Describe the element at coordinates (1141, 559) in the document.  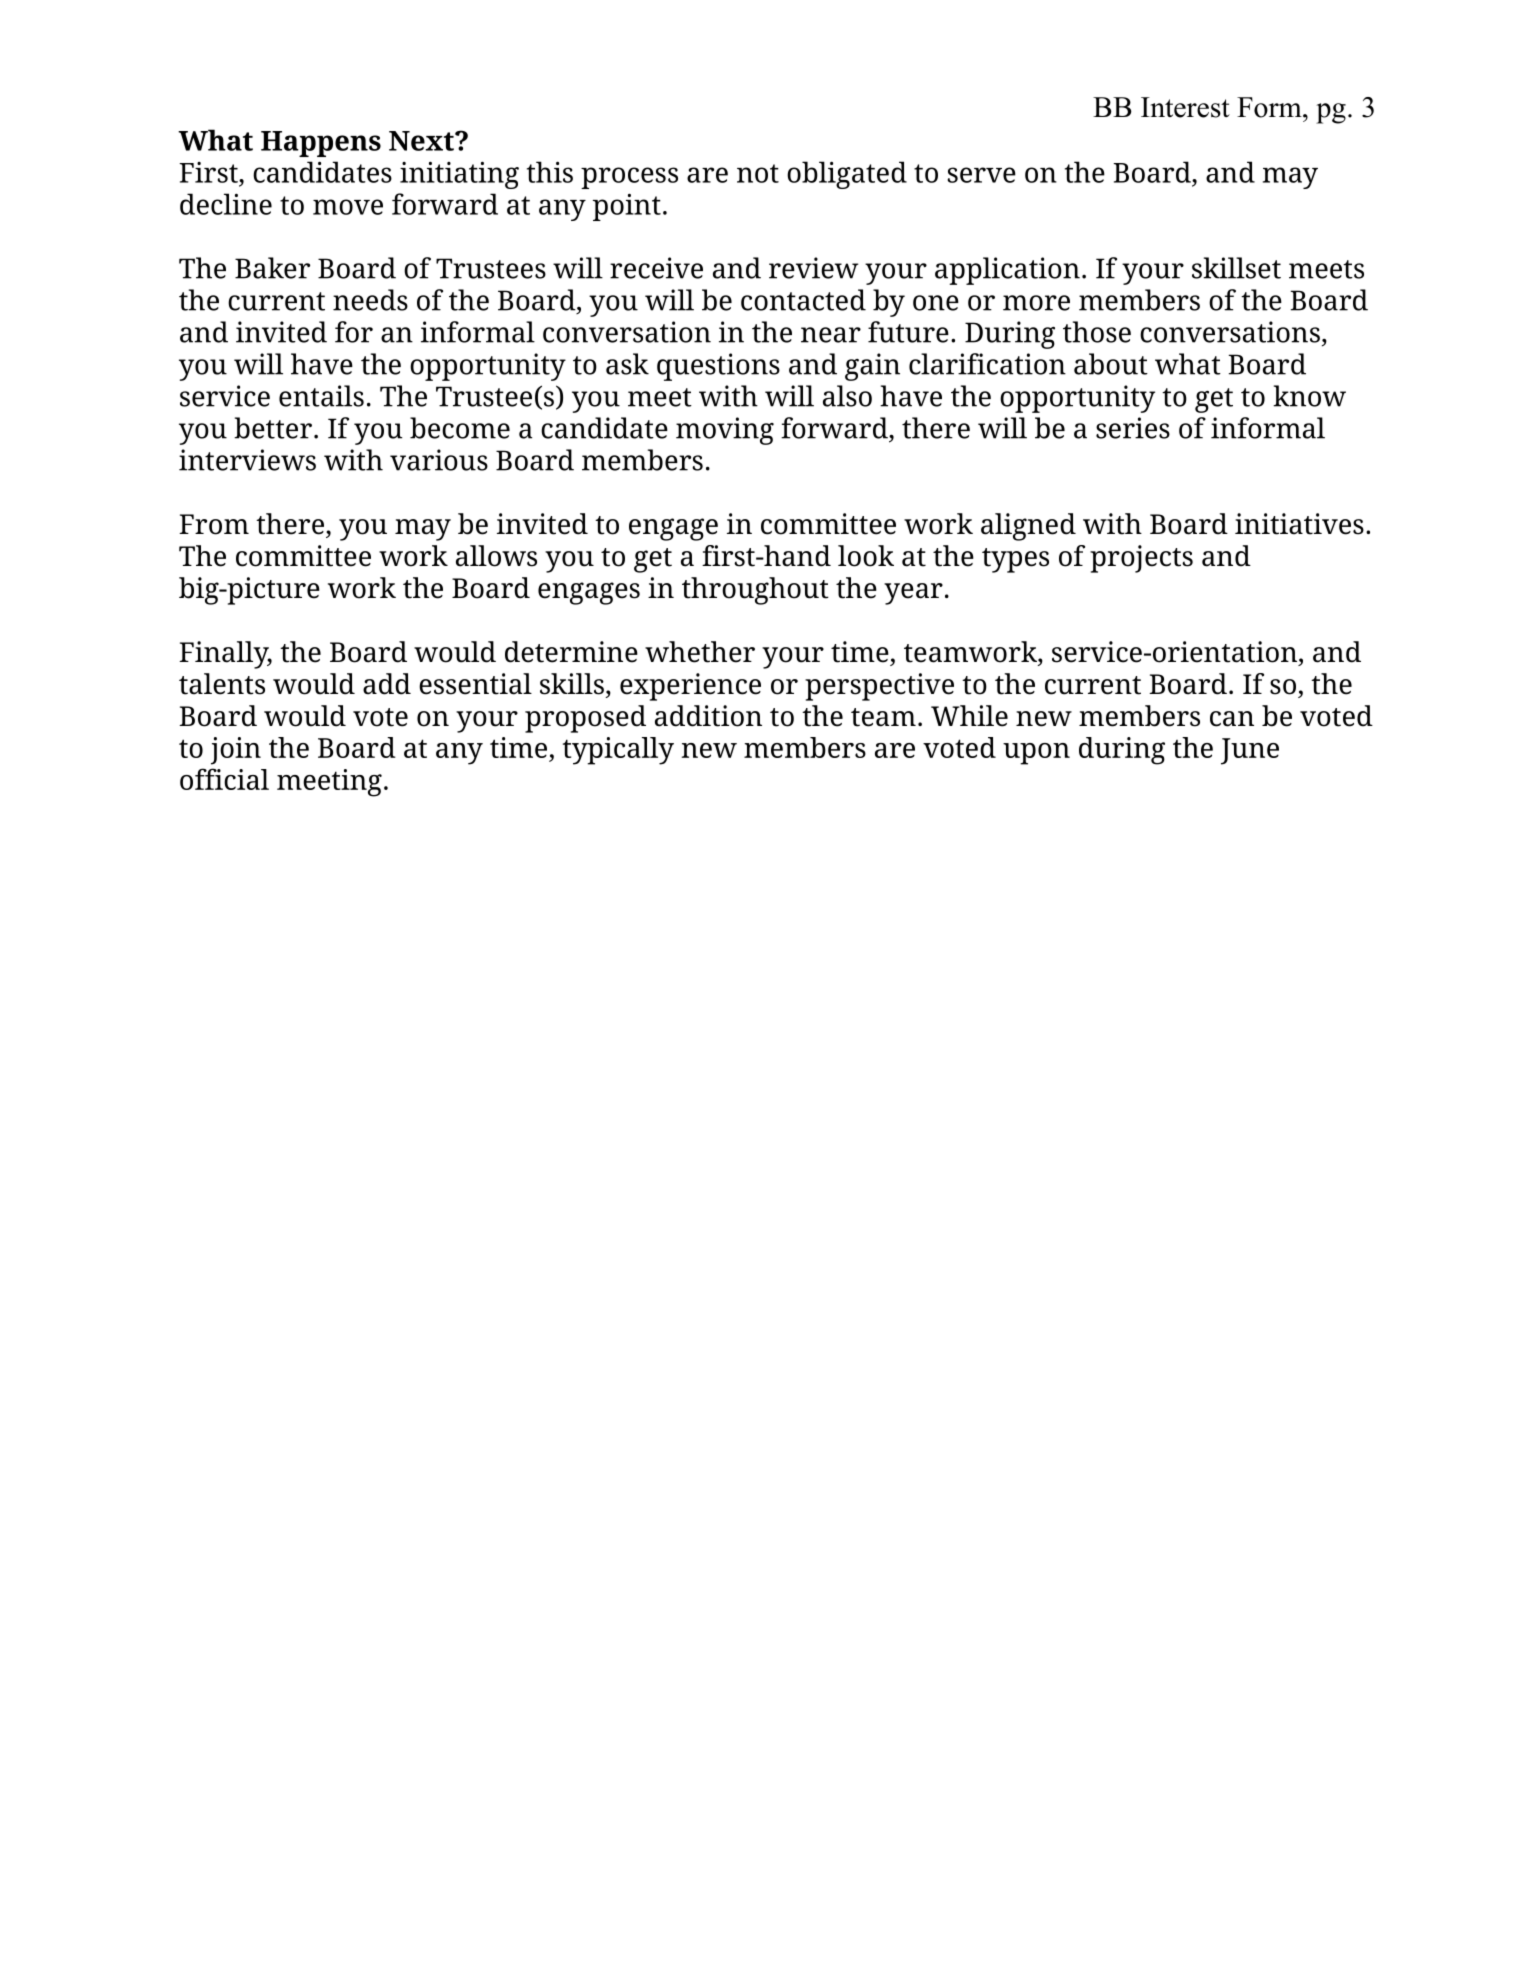
I see `projects` at that location.
